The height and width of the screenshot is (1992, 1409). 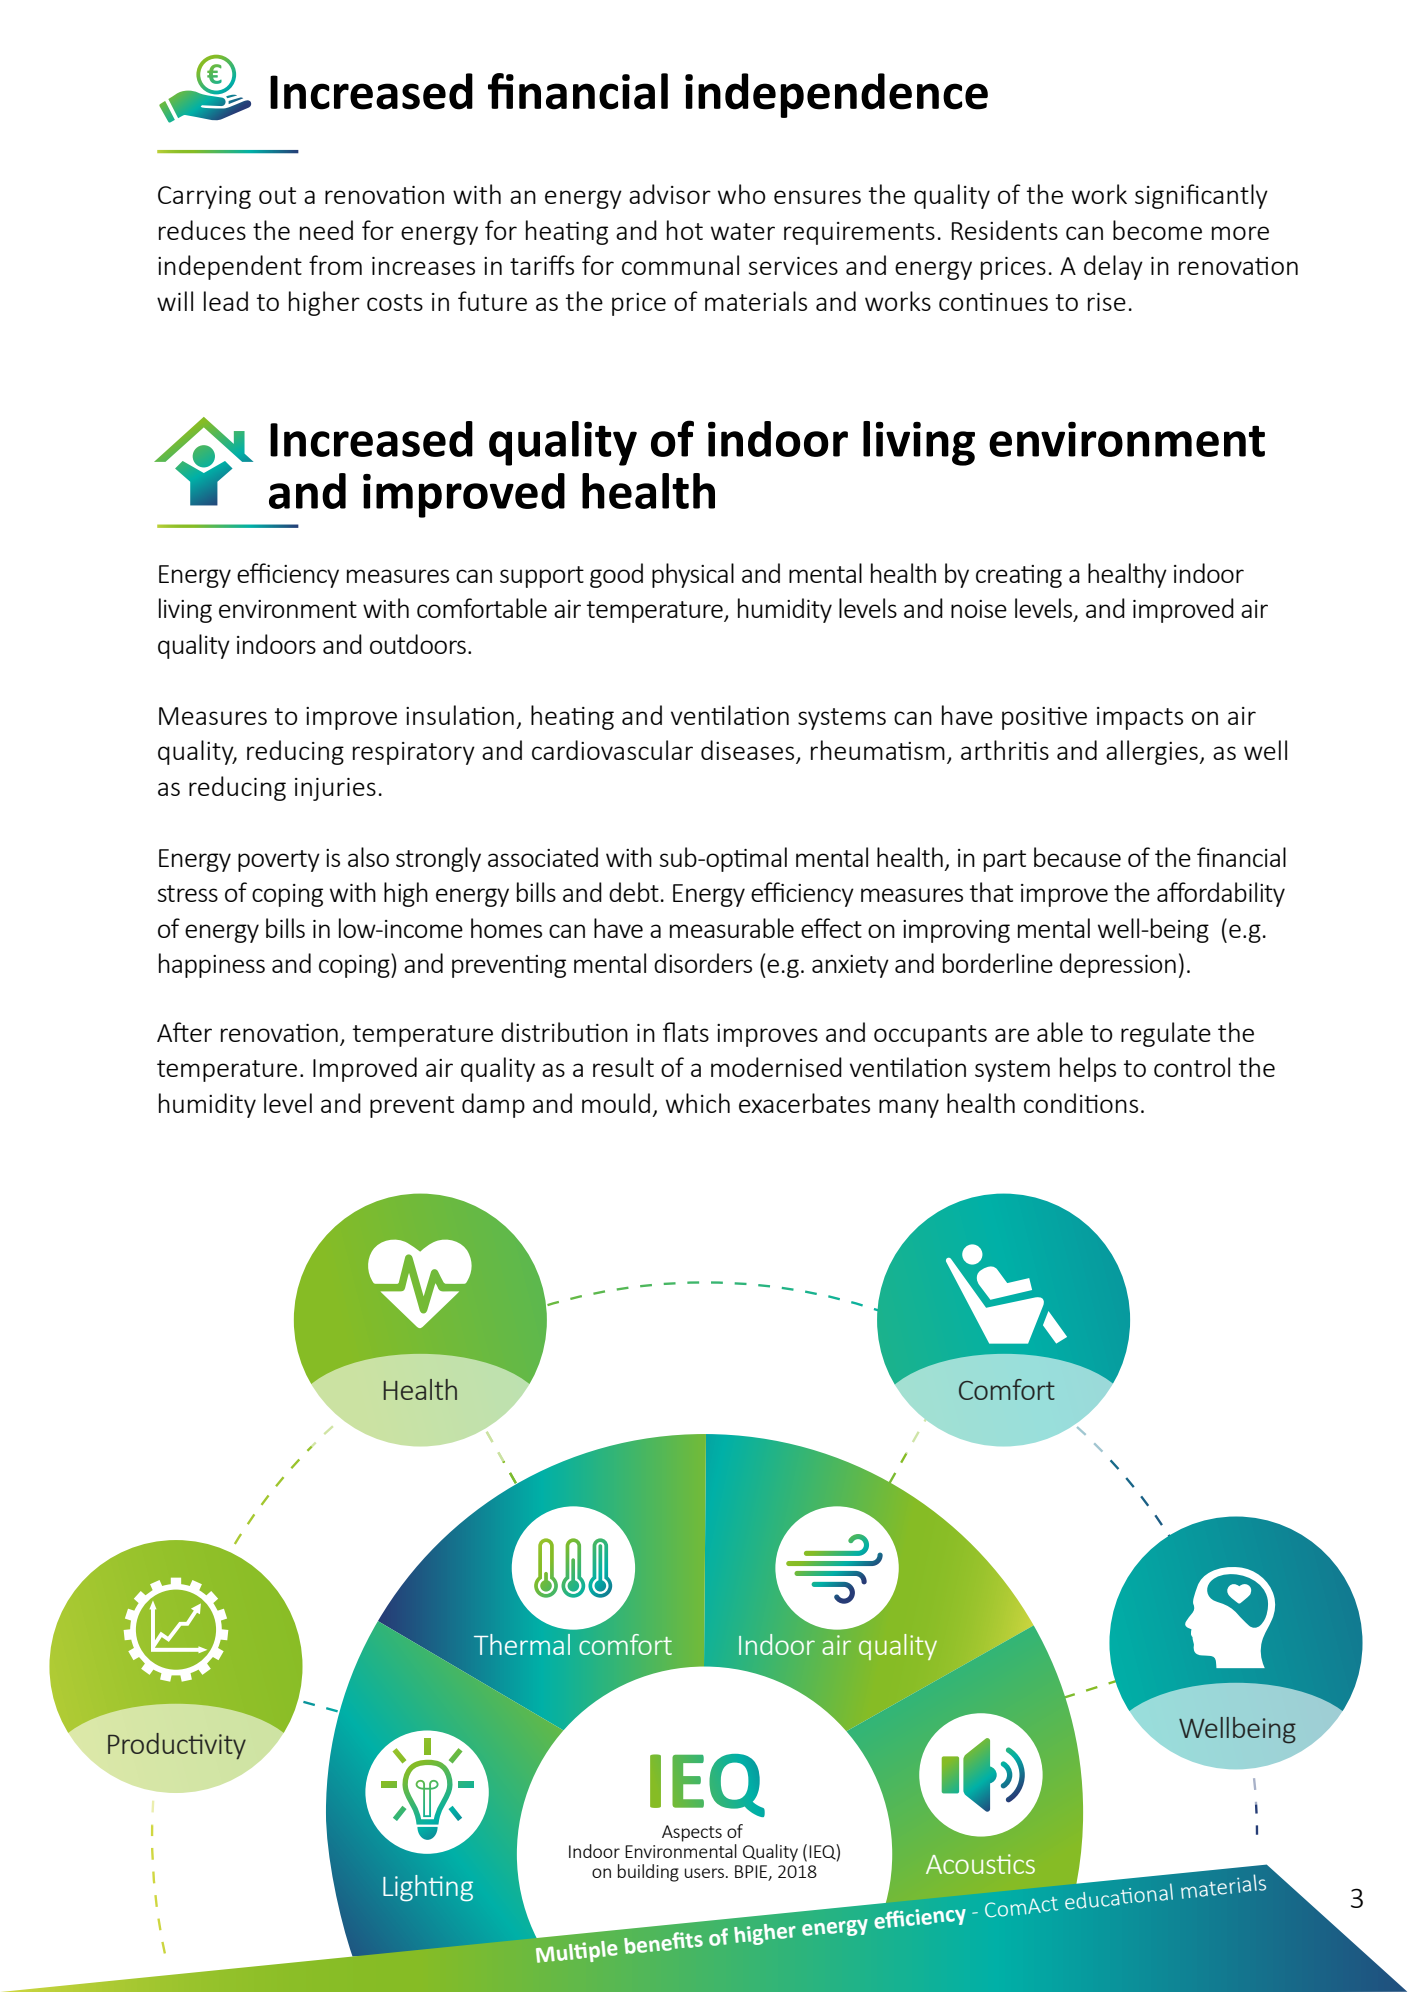 I want to click on creating, so click(x=1019, y=576).
